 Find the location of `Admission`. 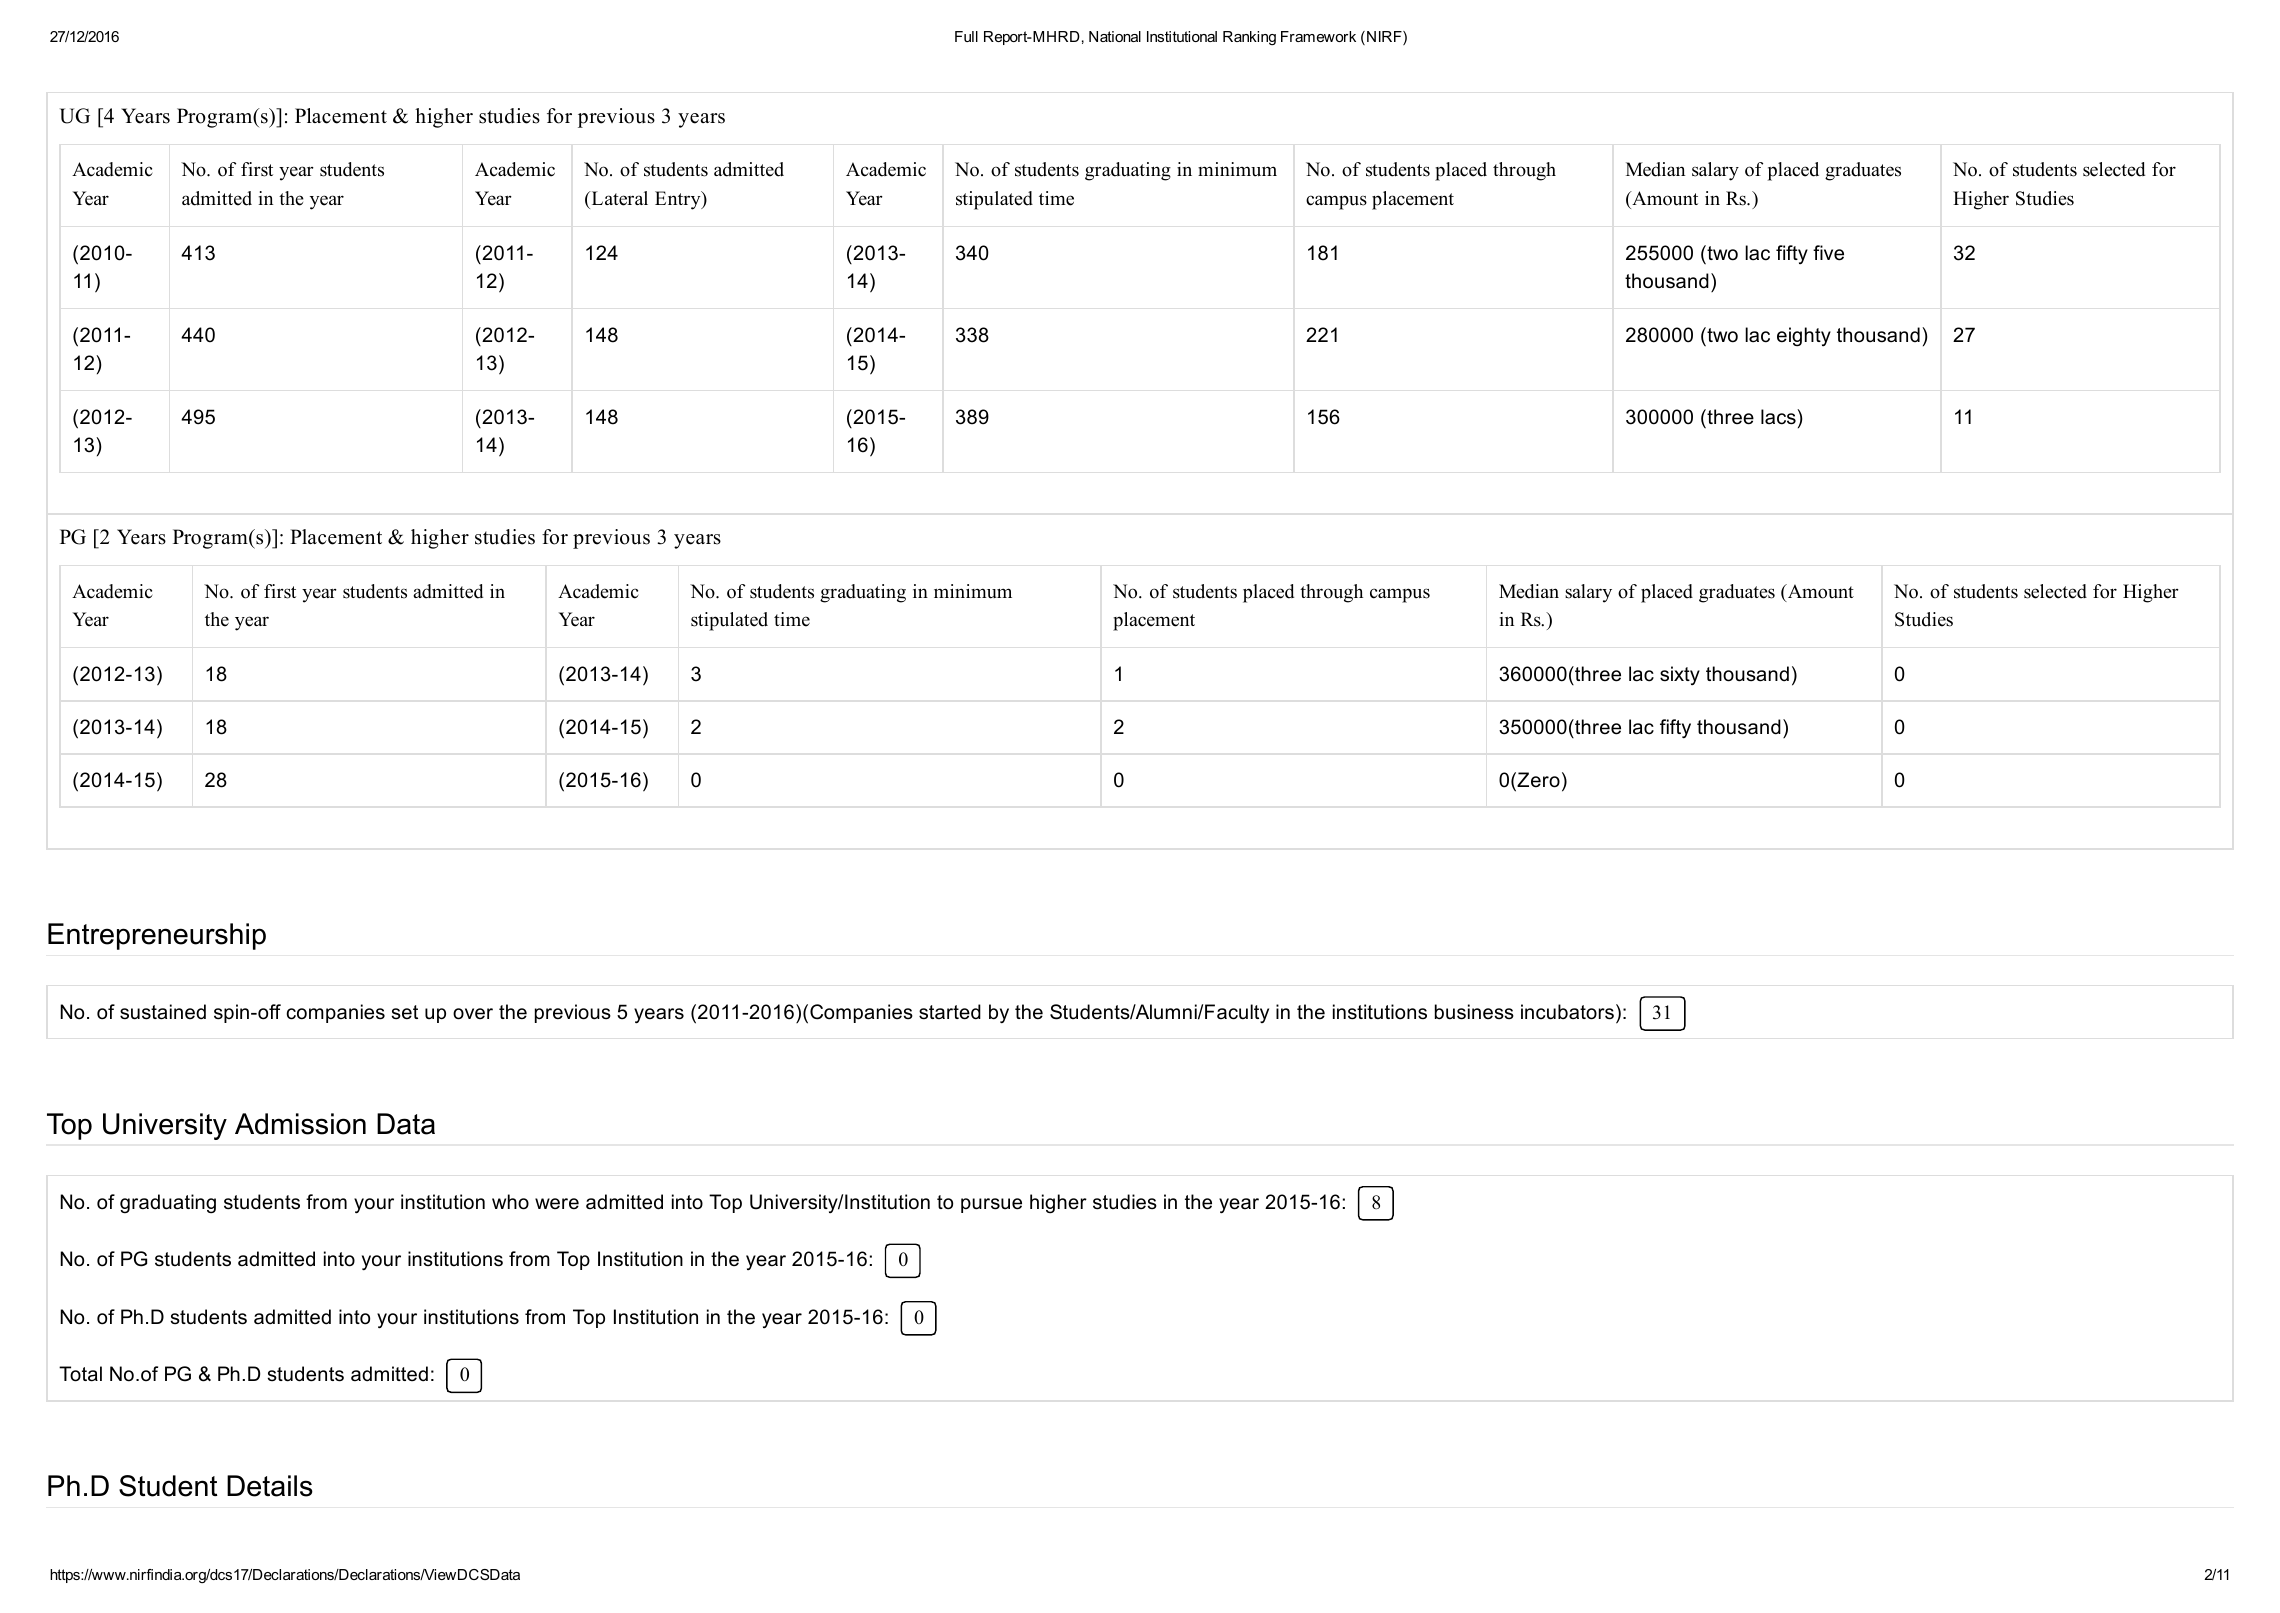

Admission is located at coordinates (300, 1124).
